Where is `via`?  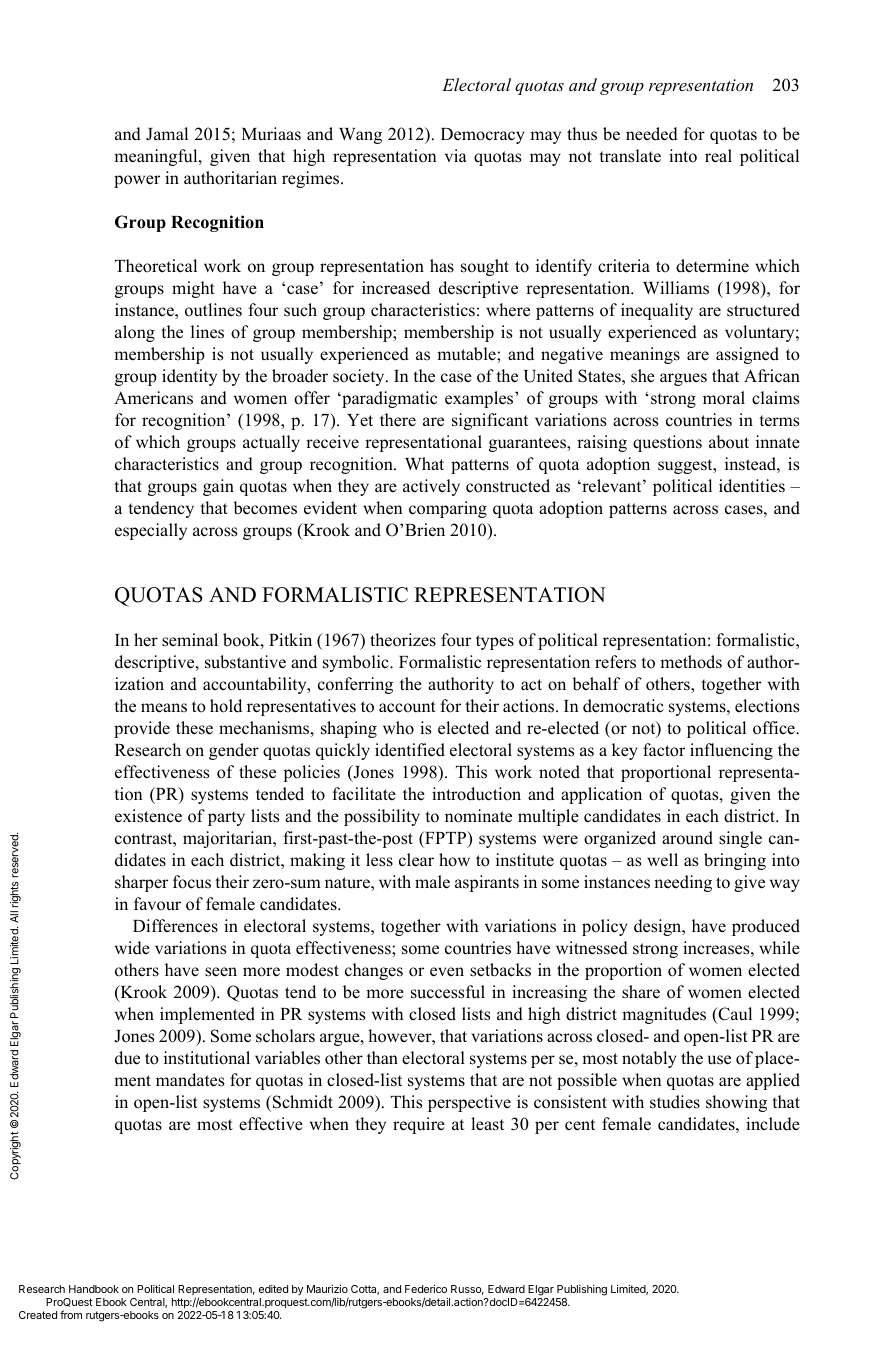 via is located at coordinates (456, 155).
